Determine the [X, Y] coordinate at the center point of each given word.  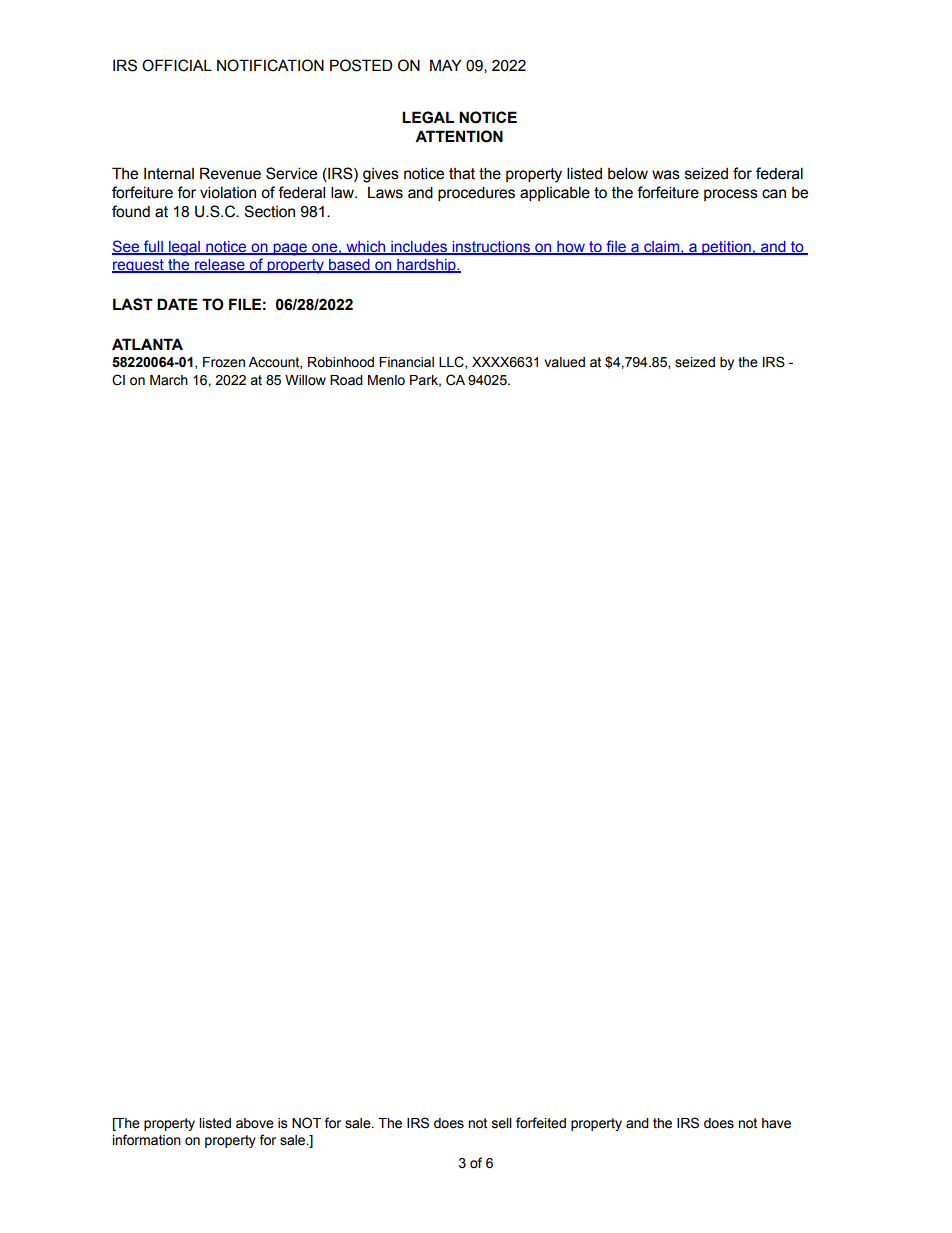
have [776, 1123]
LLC [452, 362]
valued [564, 362]
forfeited [541, 1123]
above [255, 1123]
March [169, 380]
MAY [446, 65]
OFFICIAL [177, 65]
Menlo [386, 380]
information [147, 1140]
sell [502, 1123]
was [666, 175]
